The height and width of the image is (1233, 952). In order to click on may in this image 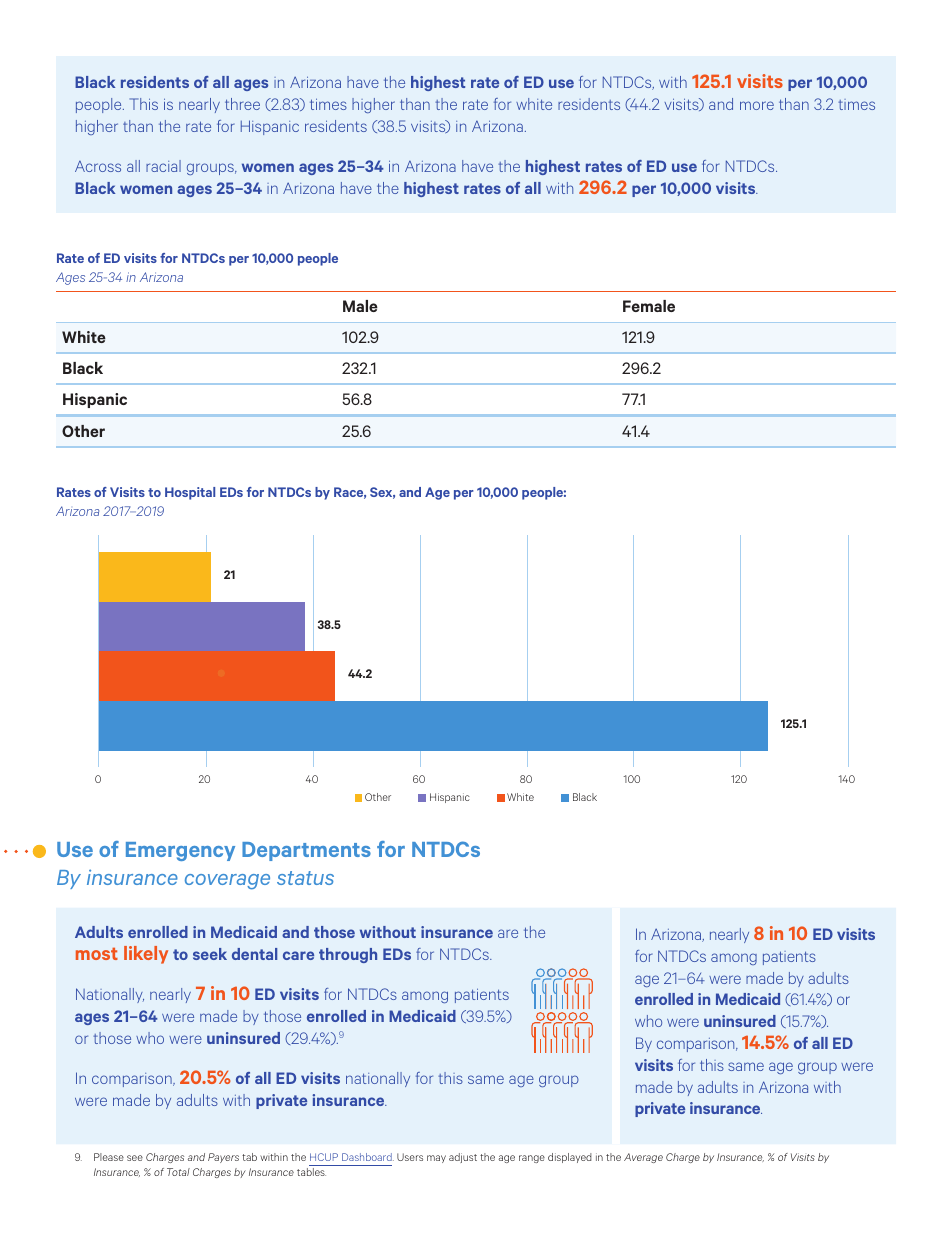, I will do `click(436, 1159)`.
